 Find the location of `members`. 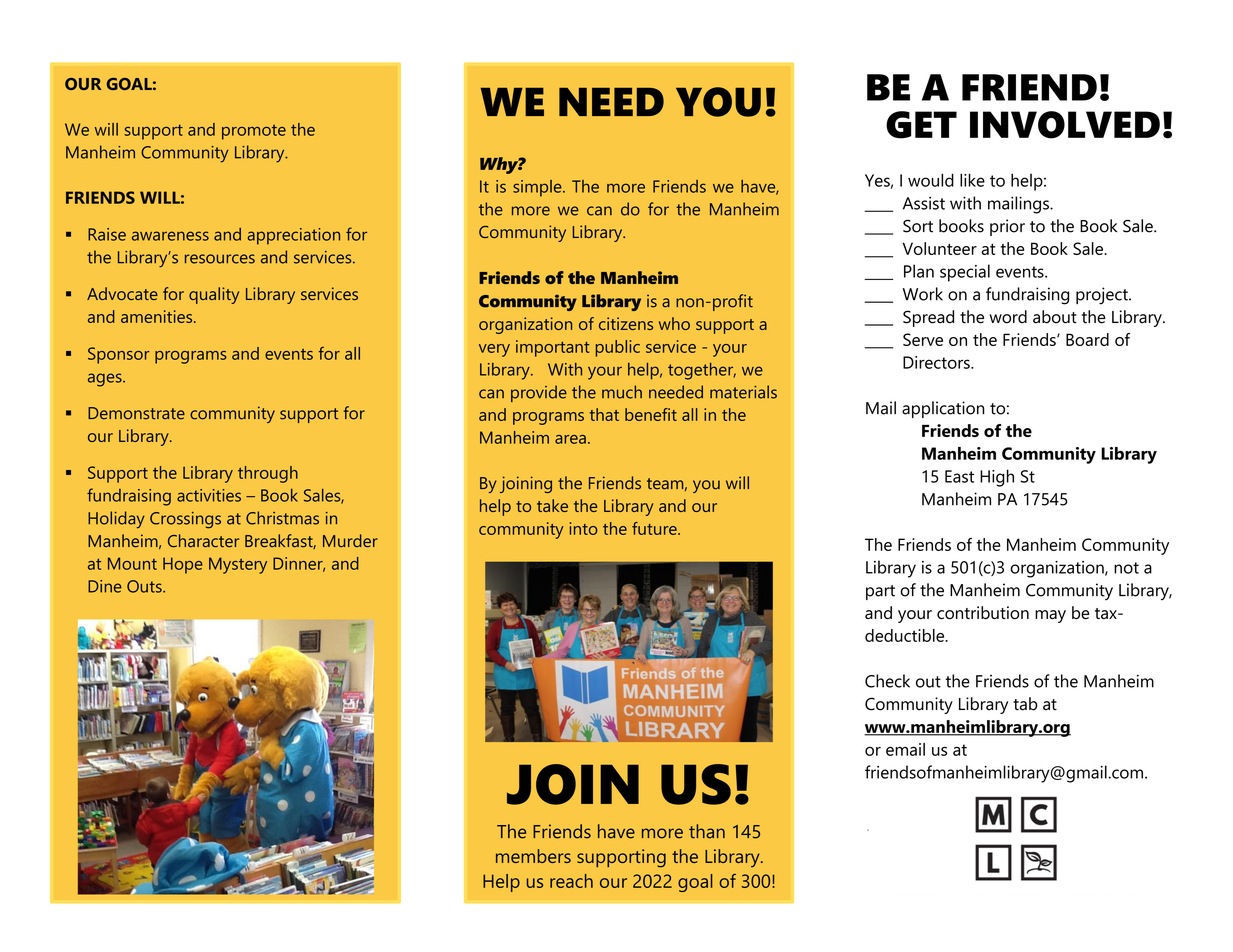

members is located at coordinates (533, 856).
